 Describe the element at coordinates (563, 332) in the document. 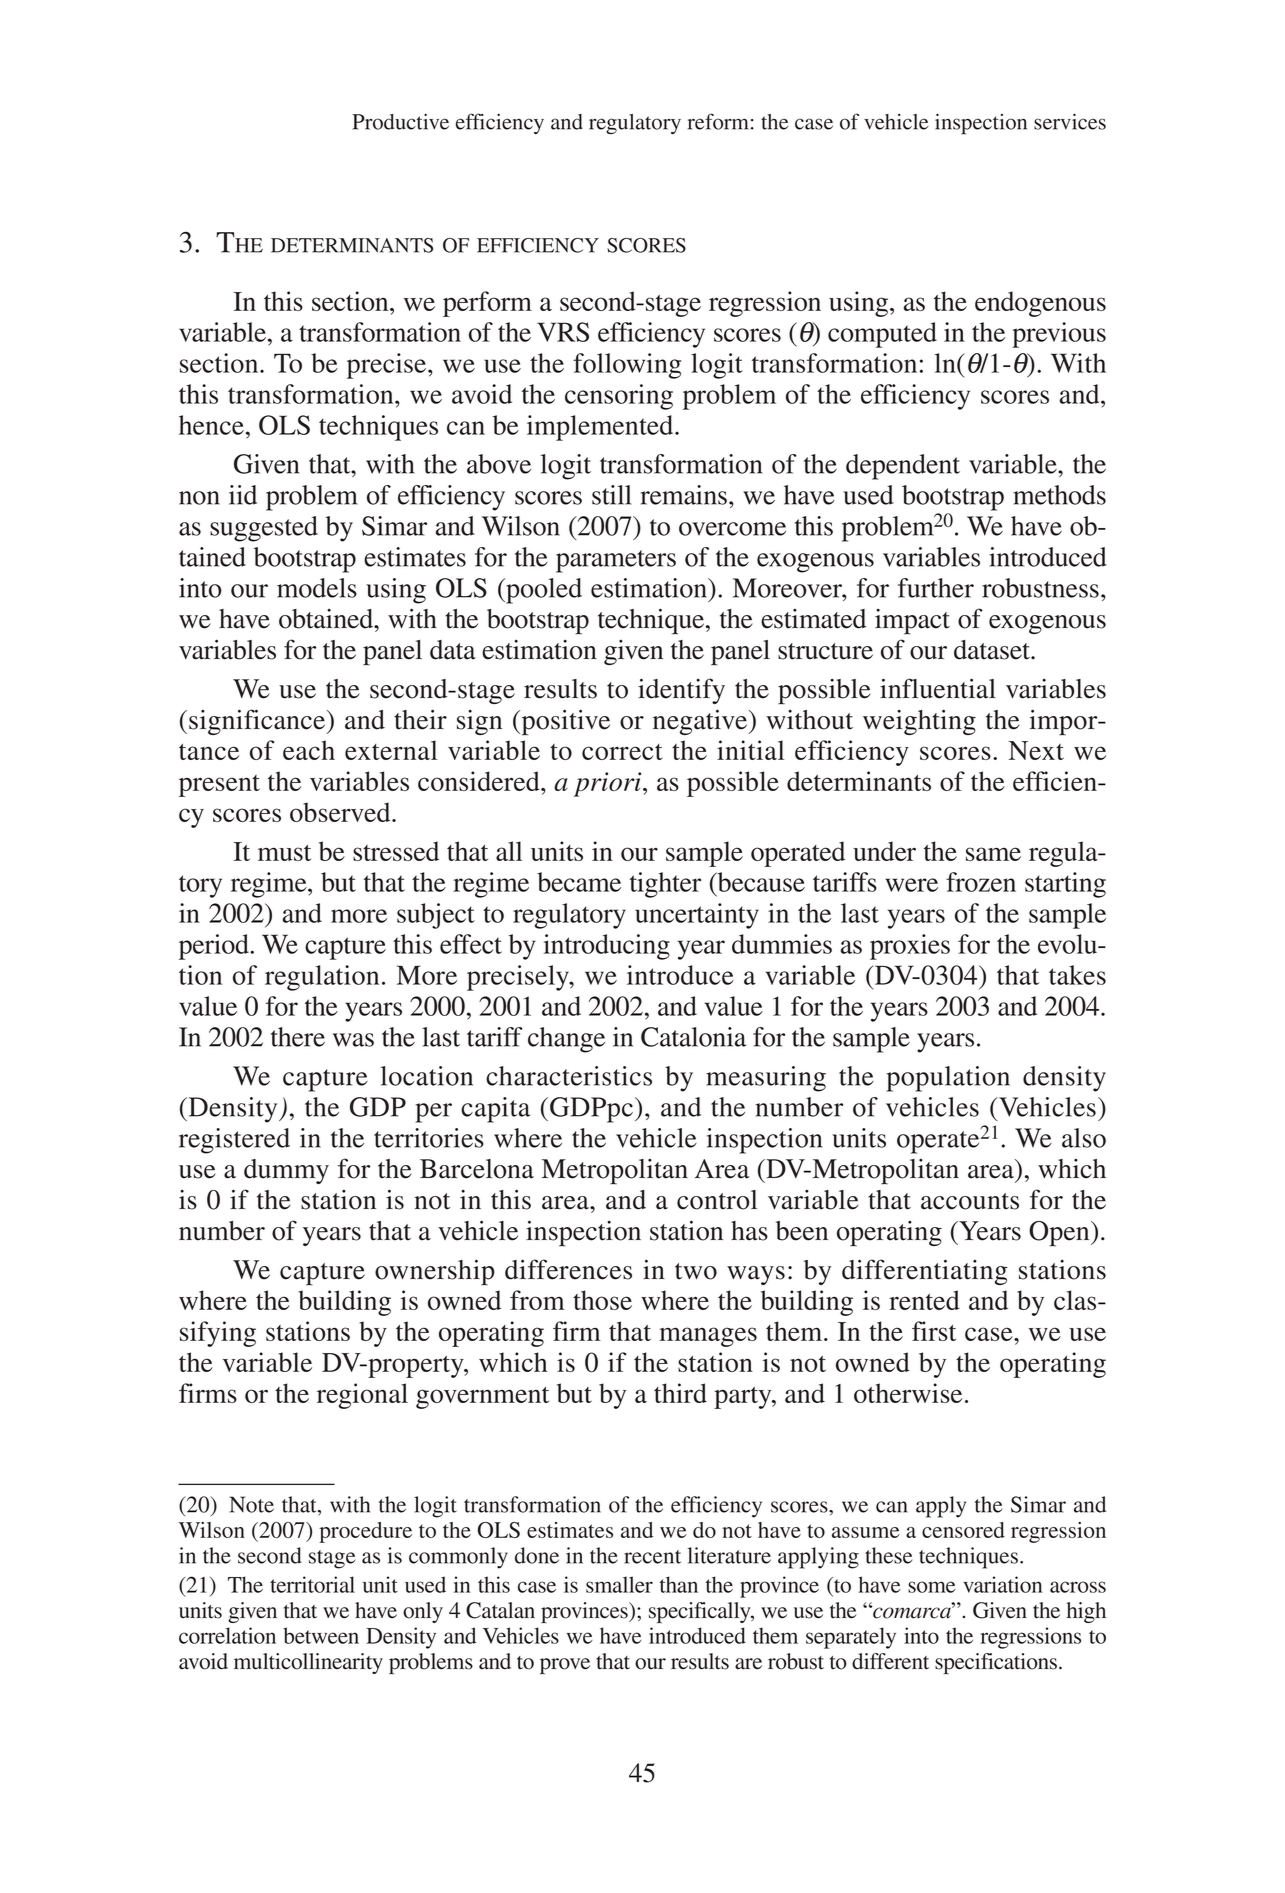

I see `VRS` at that location.
